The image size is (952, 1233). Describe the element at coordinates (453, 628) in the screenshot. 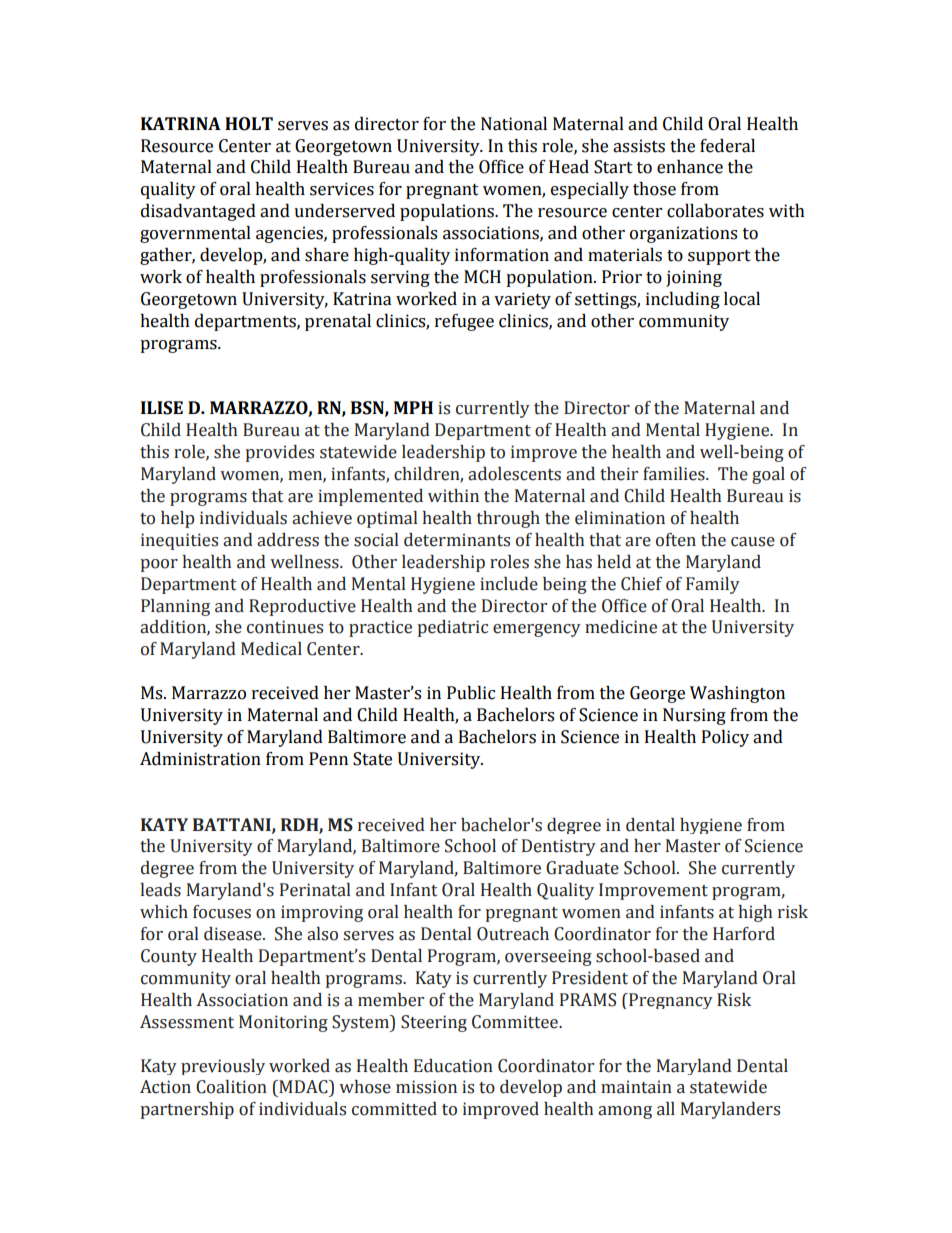

I see `pediatric` at that location.
